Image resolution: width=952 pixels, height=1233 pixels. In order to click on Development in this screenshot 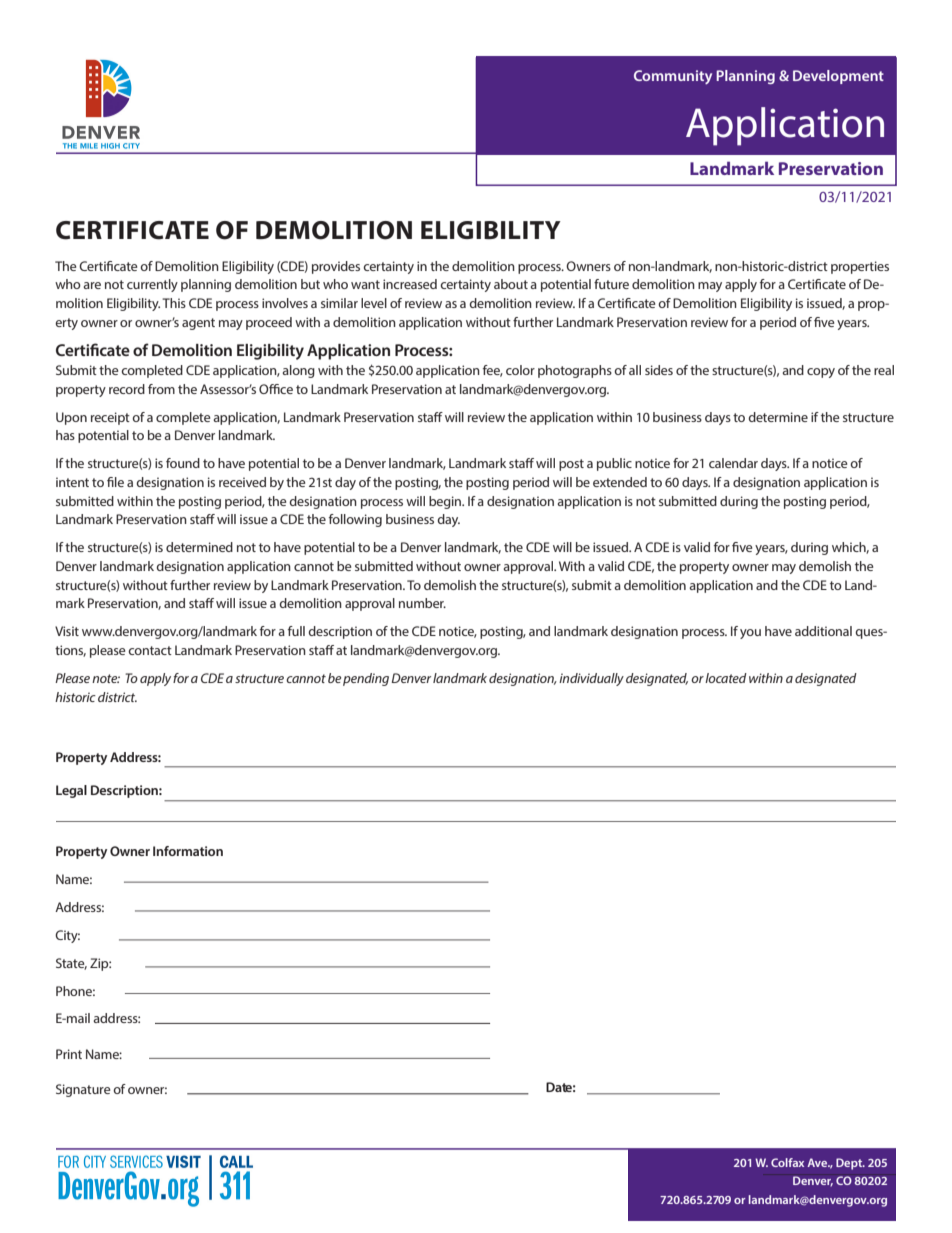, I will do `click(838, 77)`.
